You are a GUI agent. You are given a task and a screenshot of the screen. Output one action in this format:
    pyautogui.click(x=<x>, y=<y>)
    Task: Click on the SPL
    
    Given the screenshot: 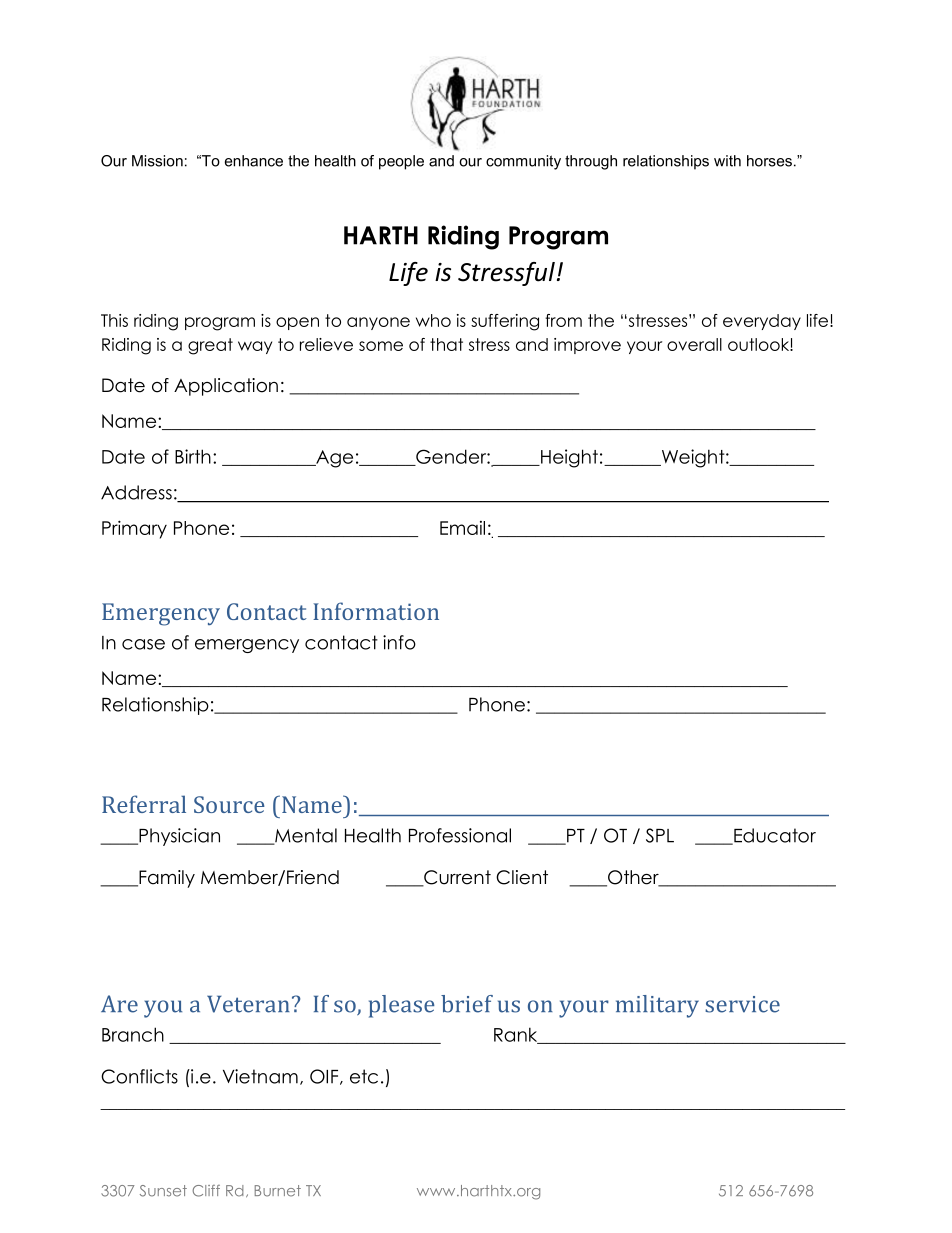 What is the action you would take?
    pyautogui.click(x=660, y=835)
